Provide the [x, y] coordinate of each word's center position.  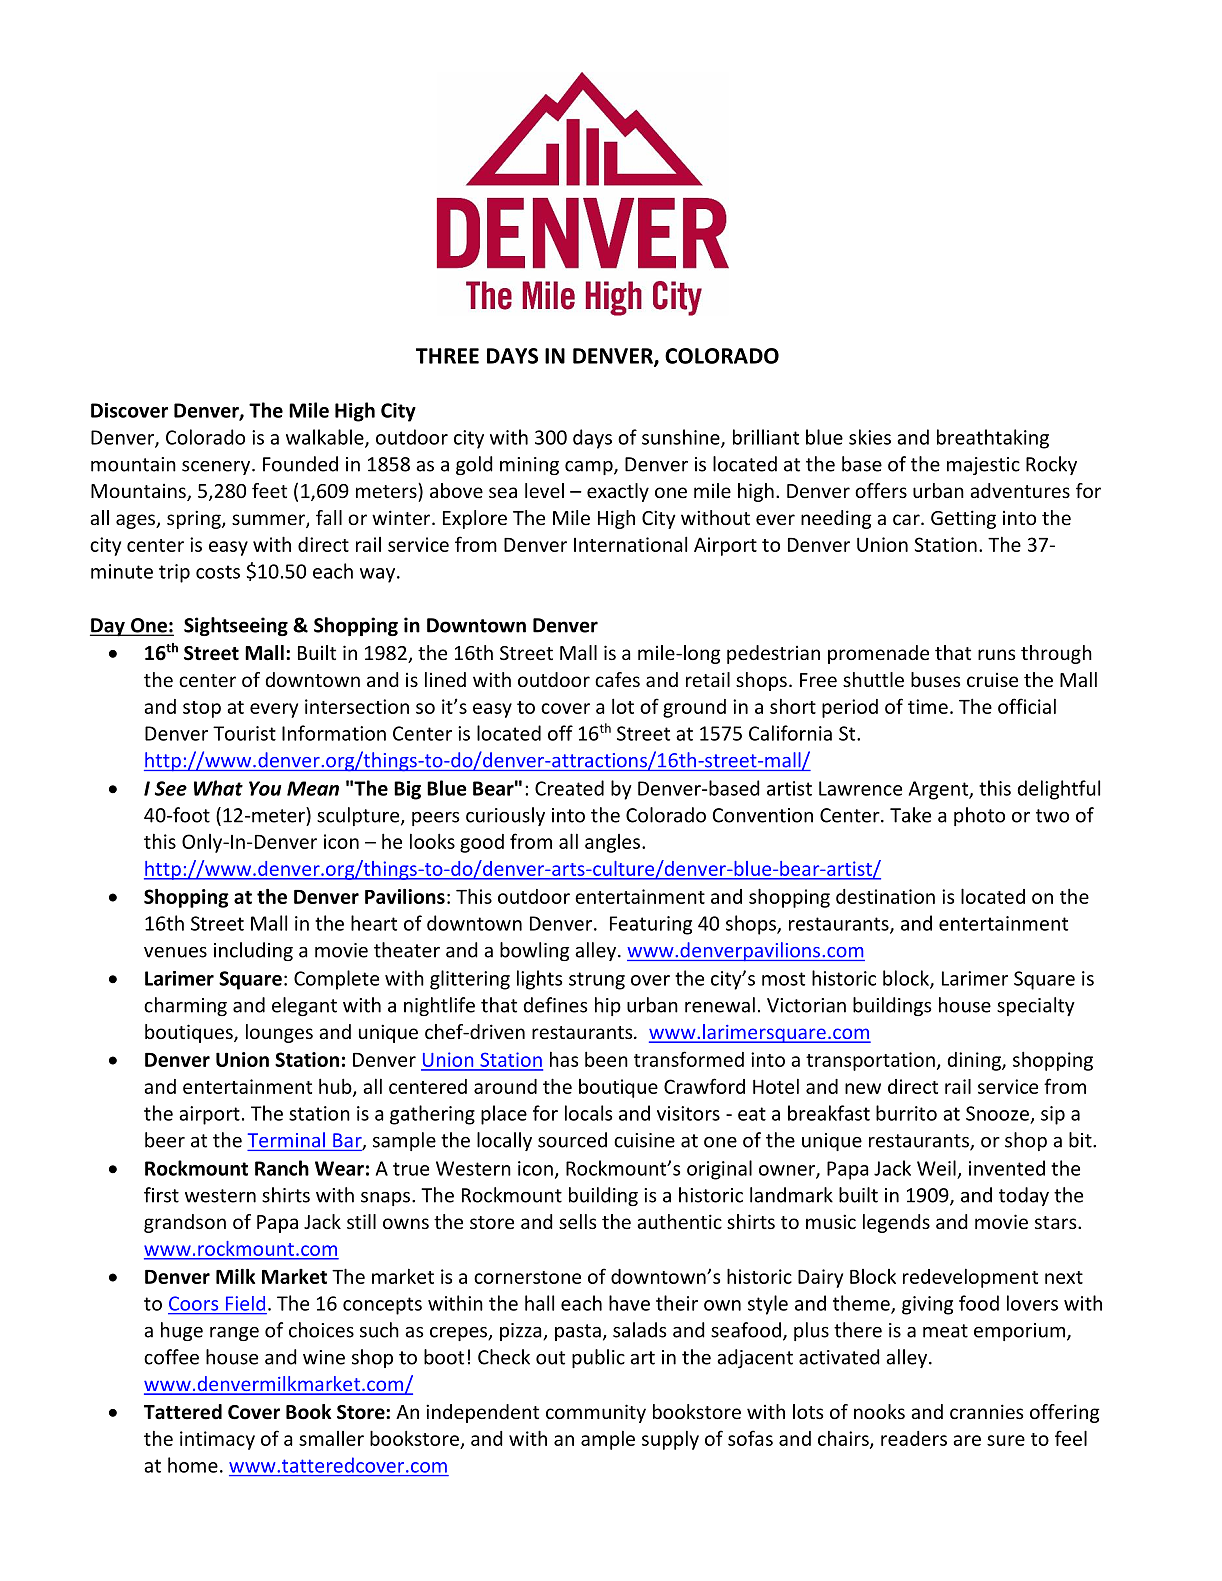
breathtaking [993, 439]
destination [885, 896]
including [253, 951]
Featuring [651, 925]
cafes [617, 679]
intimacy [217, 1440]
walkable [326, 438]
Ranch [282, 1168]
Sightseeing [236, 626]
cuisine [644, 1140]
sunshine [682, 438]
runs [996, 654]
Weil [936, 1168]
